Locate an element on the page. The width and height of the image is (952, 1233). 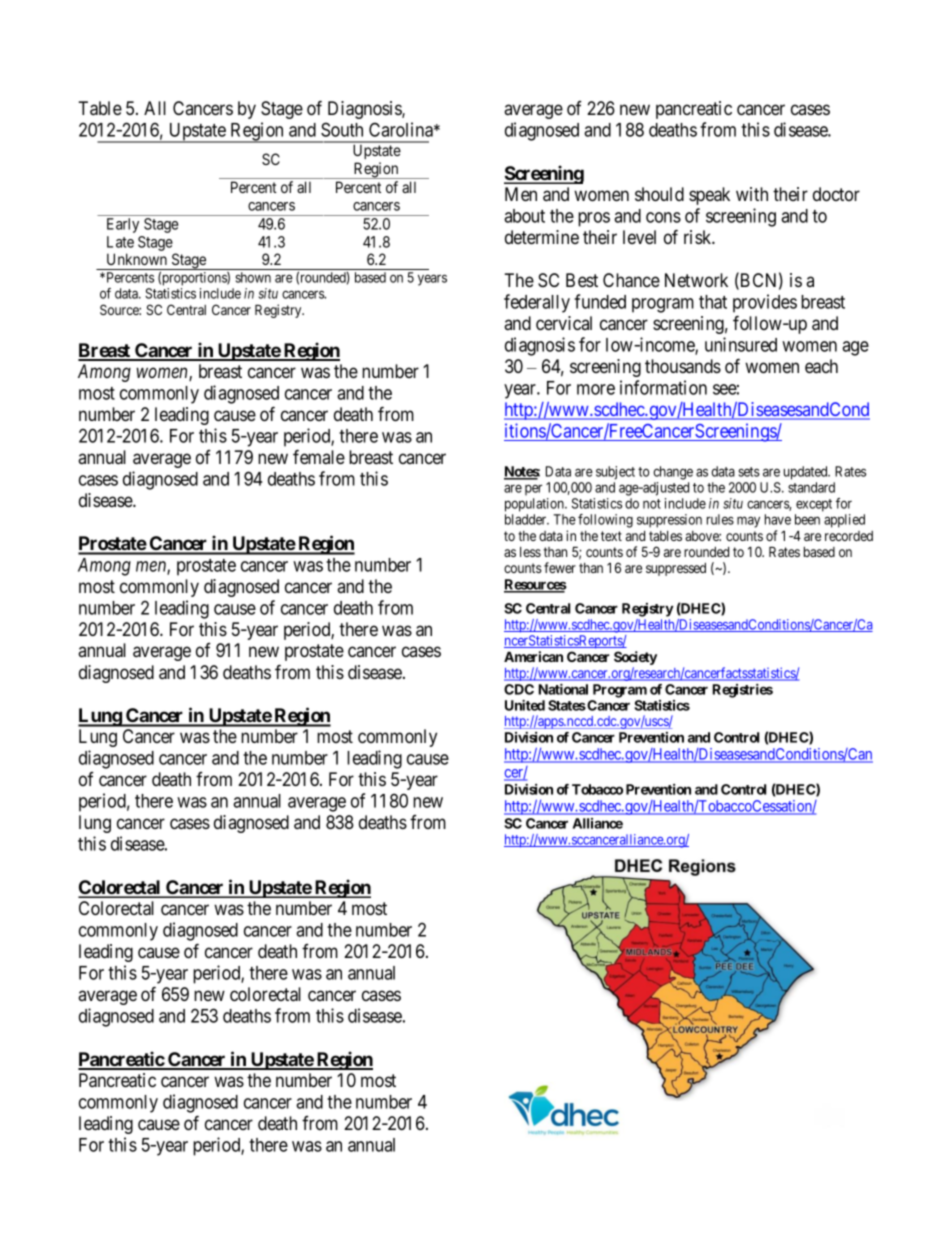
shown is located at coordinates (253, 277).
